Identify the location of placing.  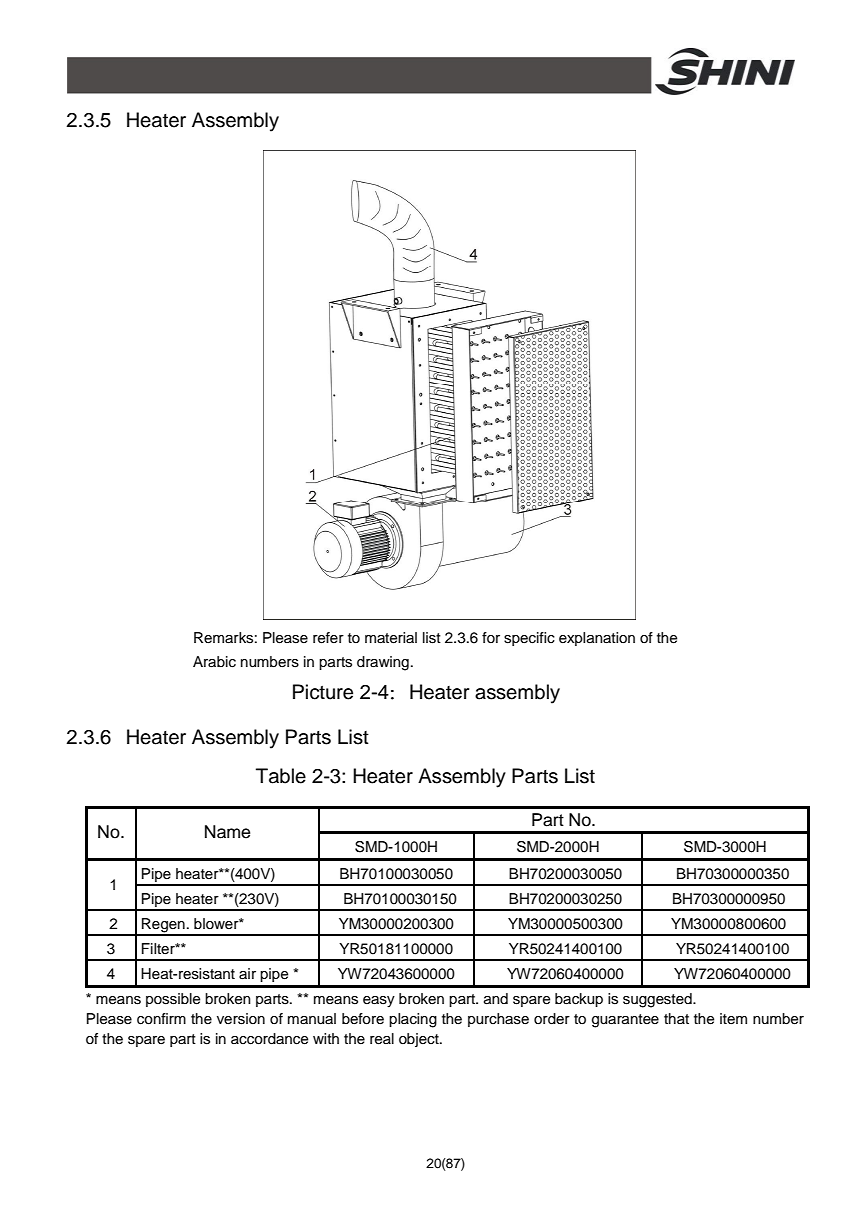
(413, 1020).
